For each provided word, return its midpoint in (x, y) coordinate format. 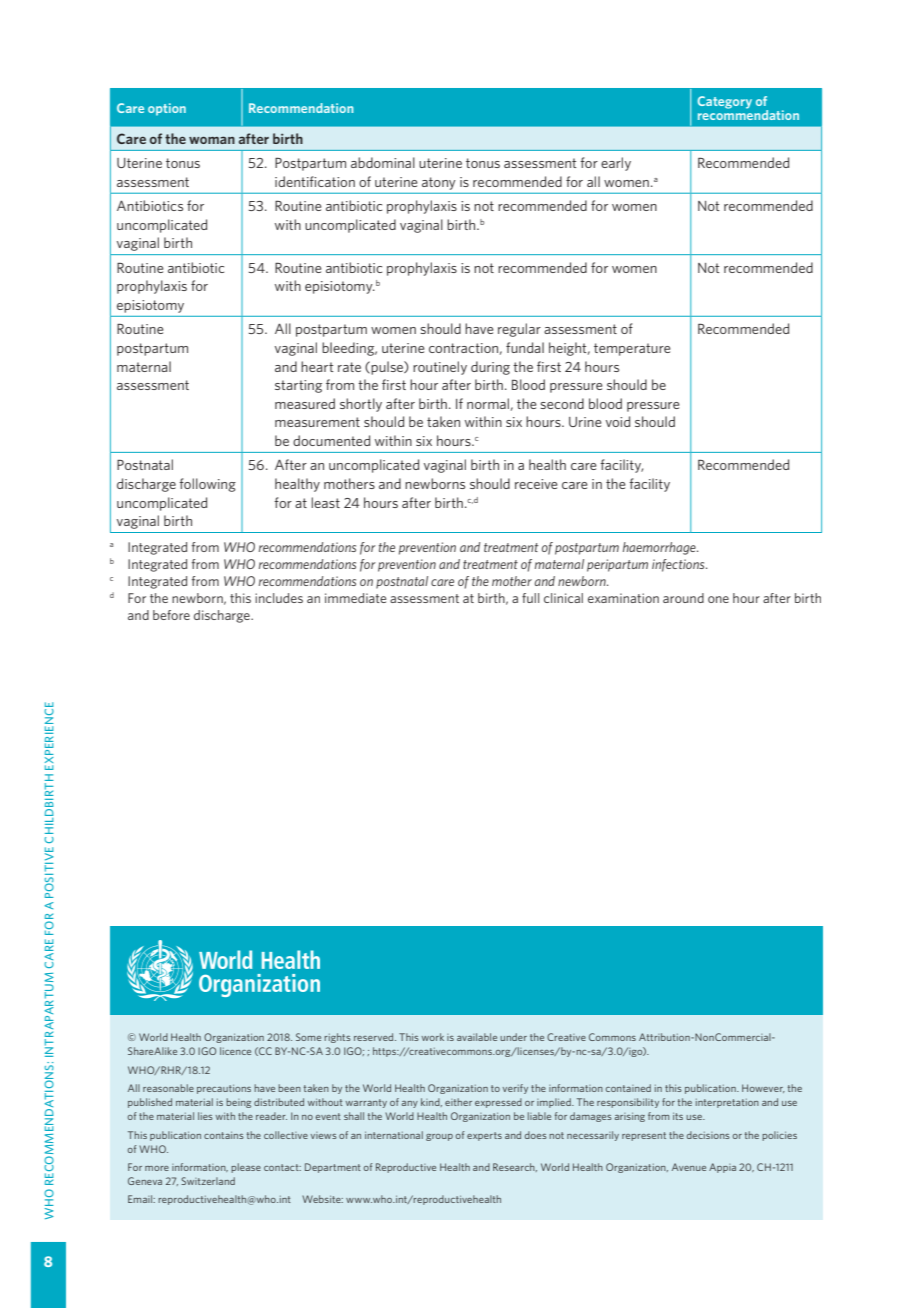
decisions (708, 1135)
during (490, 368)
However (763, 1088)
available (477, 1037)
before (171, 615)
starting (298, 386)
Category (724, 102)
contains (224, 1135)
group (439, 1137)
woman (212, 140)
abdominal (383, 162)
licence (235, 1051)
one (718, 599)
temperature (632, 349)
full (530, 598)
